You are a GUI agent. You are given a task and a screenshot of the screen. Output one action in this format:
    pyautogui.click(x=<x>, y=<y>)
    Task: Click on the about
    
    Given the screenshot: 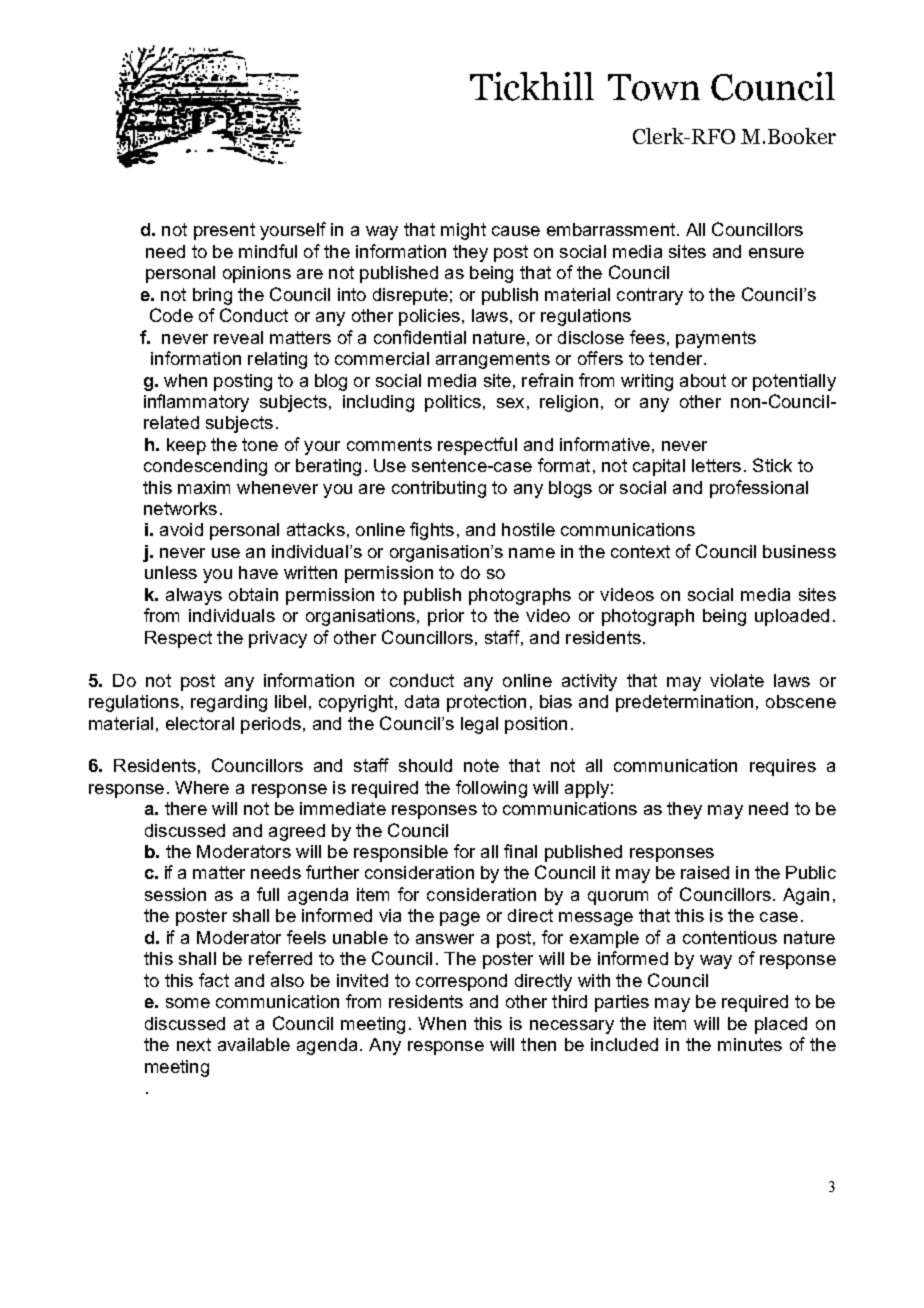 What is the action you would take?
    pyautogui.click(x=703, y=380)
